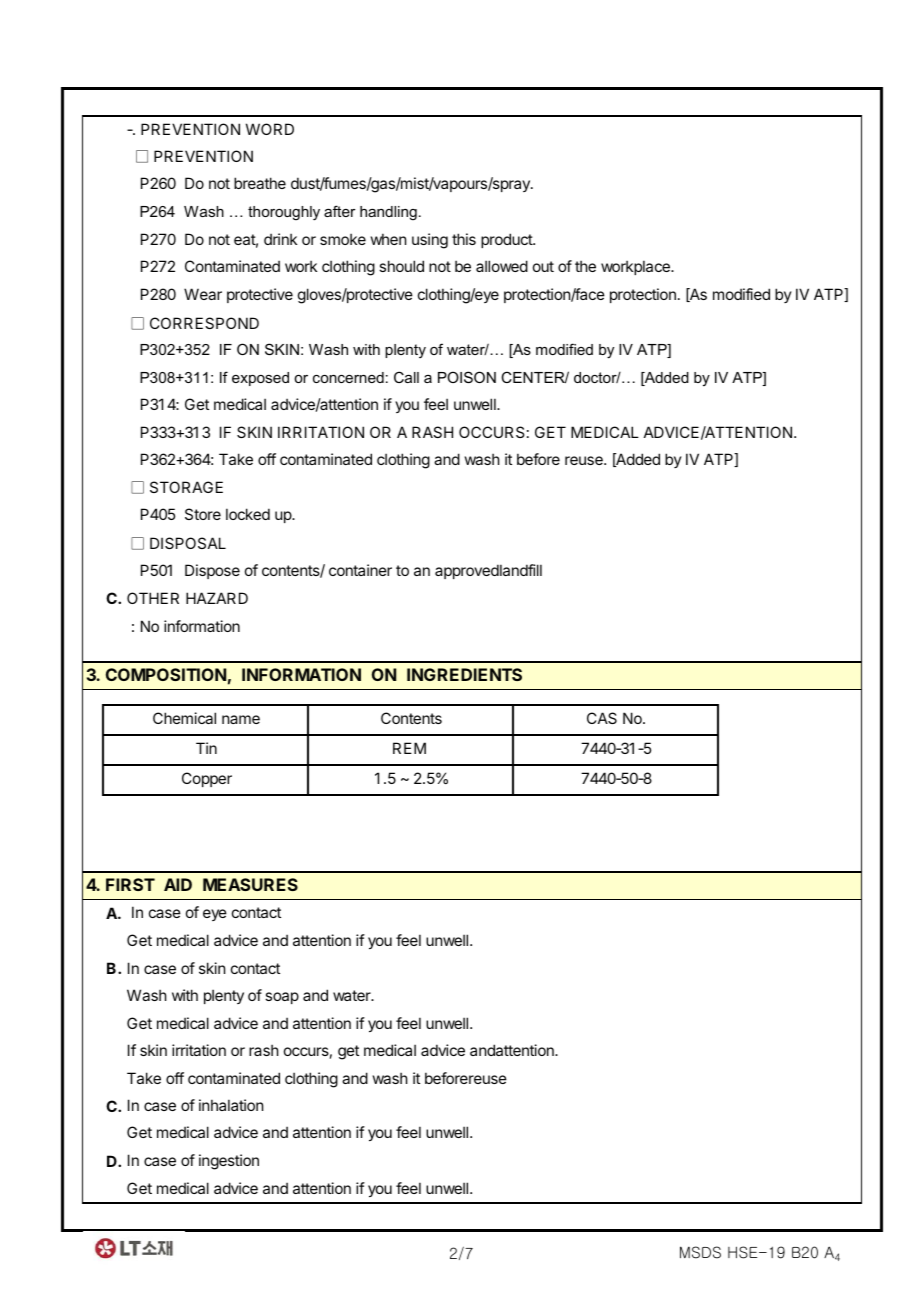  Describe the element at coordinates (700, 1252) in the document. I see `MSDS` at that location.
